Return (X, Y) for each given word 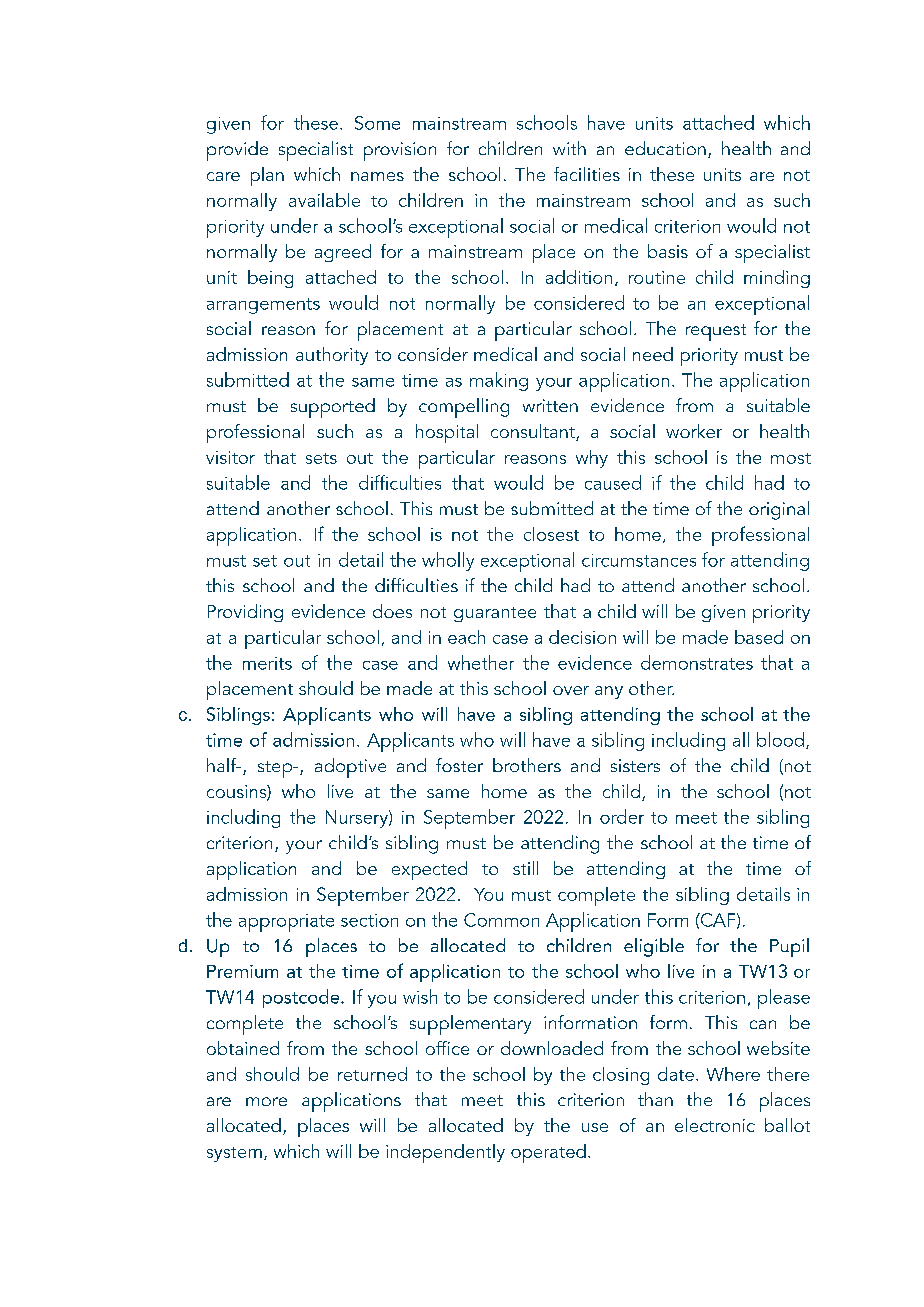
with (569, 148)
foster (459, 765)
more (266, 1101)
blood (780, 739)
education (665, 148)
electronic (715, 1125)
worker (694, 431)
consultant (534, 432)
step (276, 769)
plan (267, 176)
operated (548, 1153)
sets (321, 458)
